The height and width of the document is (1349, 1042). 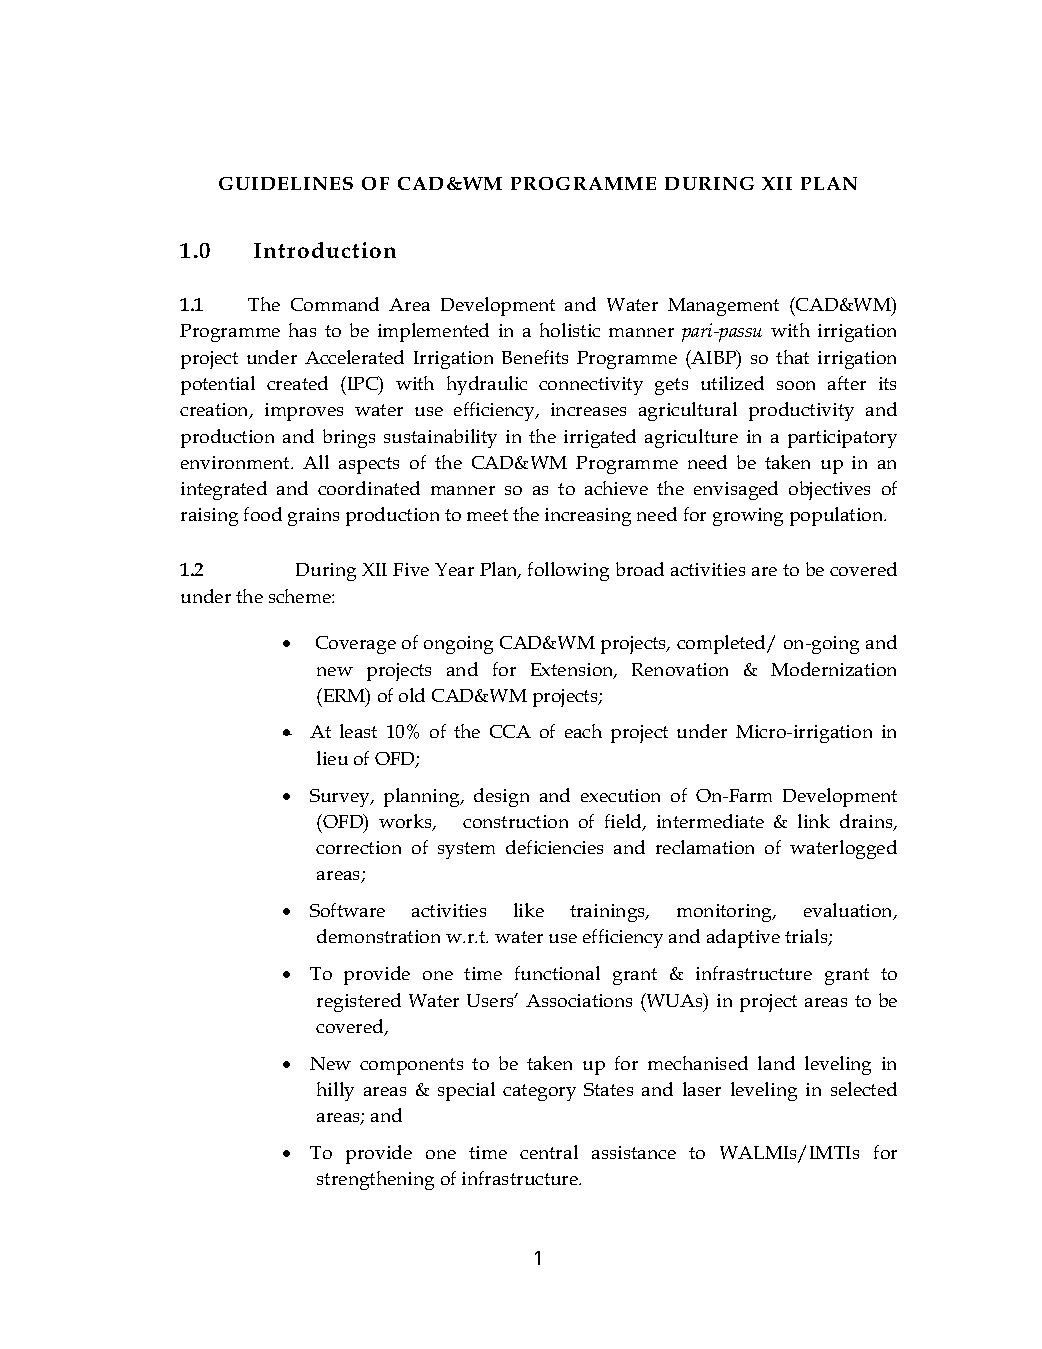 What do you see at coordinates (600, 438) in the document?
I see `irrigated` at bounding box center [600, 438].
